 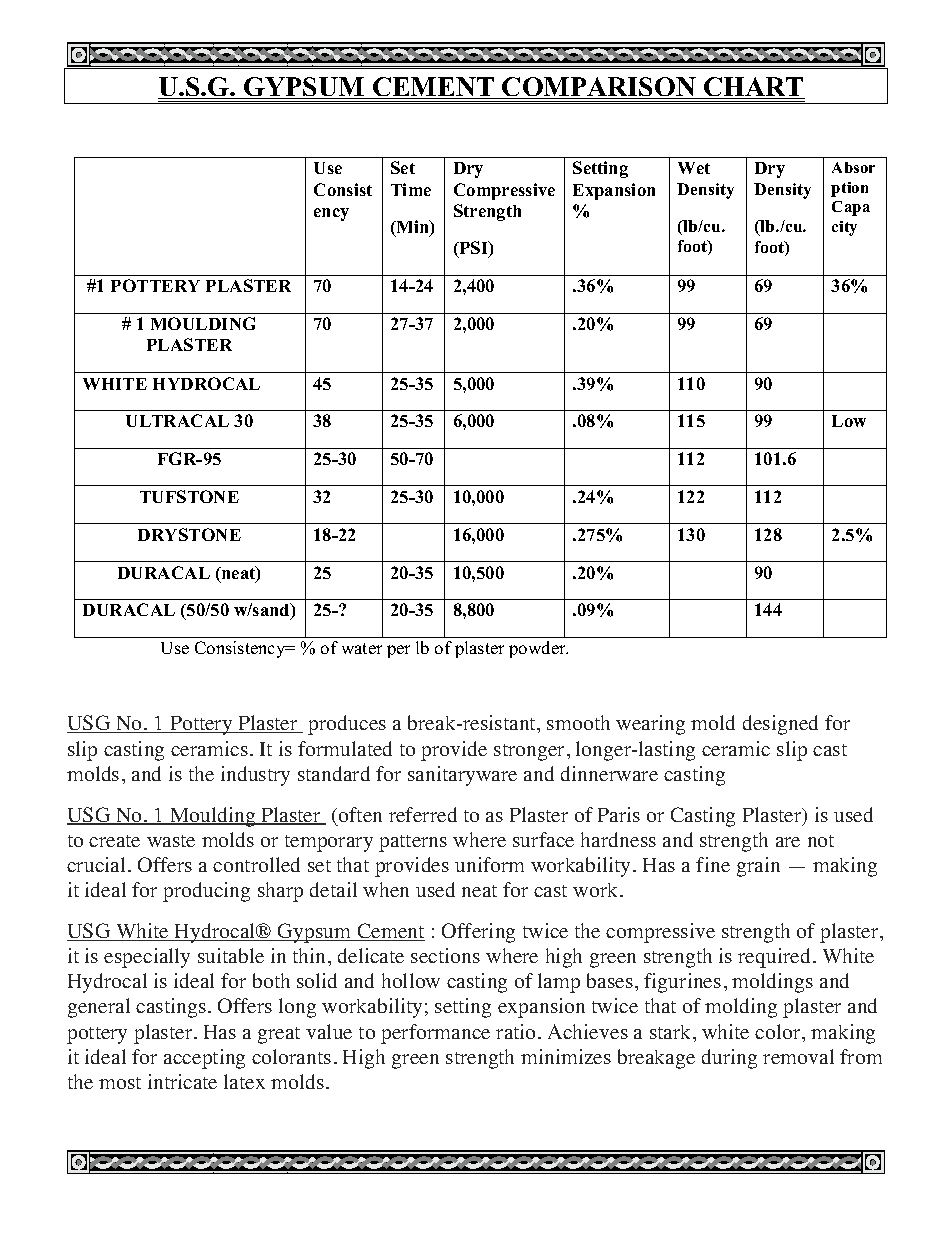 What do you see at coordinates (844, 228) in the page?
I see `city` at bounding box center [844, 228].
